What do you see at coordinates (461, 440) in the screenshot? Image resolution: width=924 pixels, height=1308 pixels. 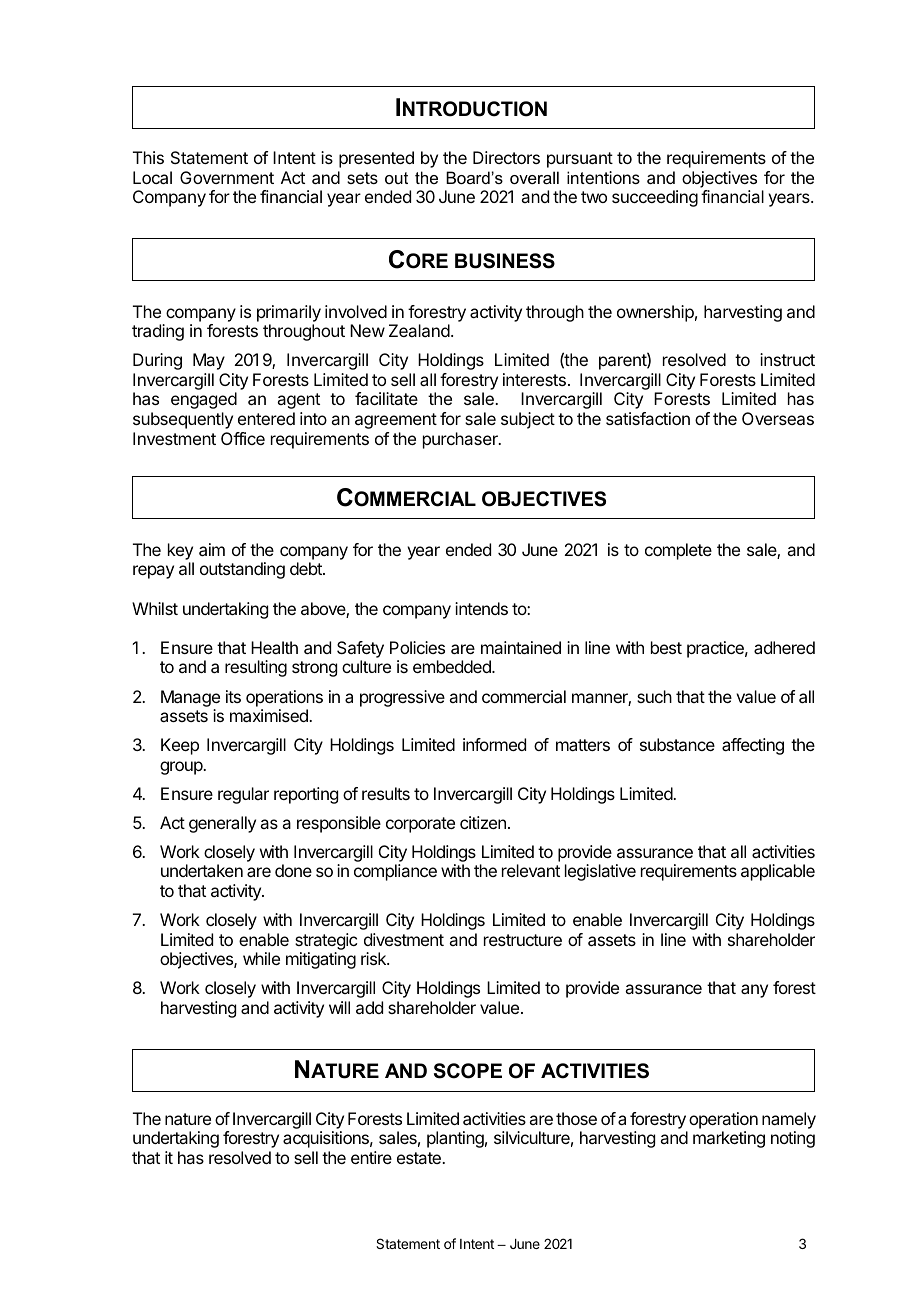 I see `purchaser` at bounding box center [461, 440].
